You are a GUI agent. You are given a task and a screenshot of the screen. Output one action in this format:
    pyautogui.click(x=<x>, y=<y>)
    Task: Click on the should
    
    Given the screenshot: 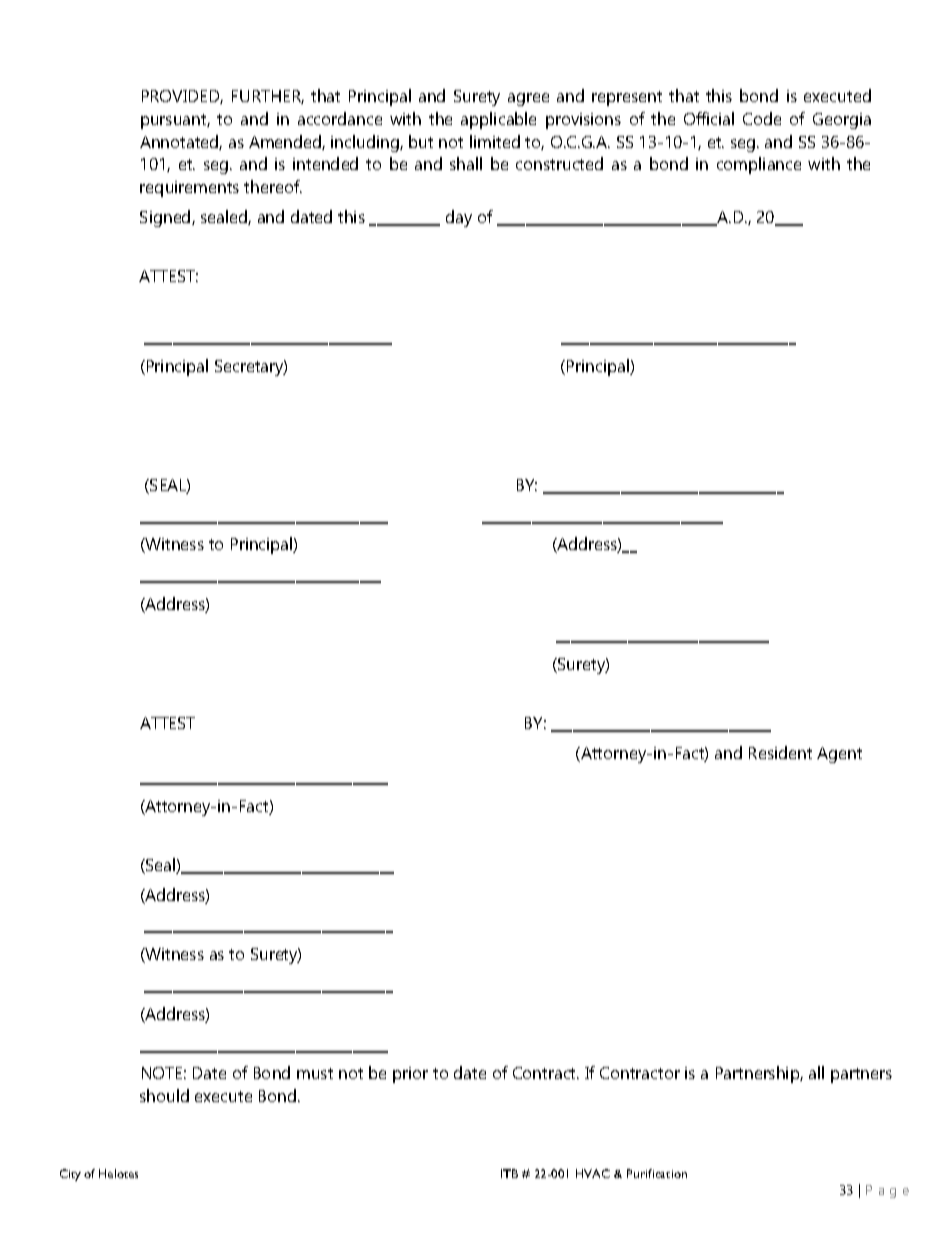 What is the action you would take?
    pyautogui.click(x=164, y=1095)
